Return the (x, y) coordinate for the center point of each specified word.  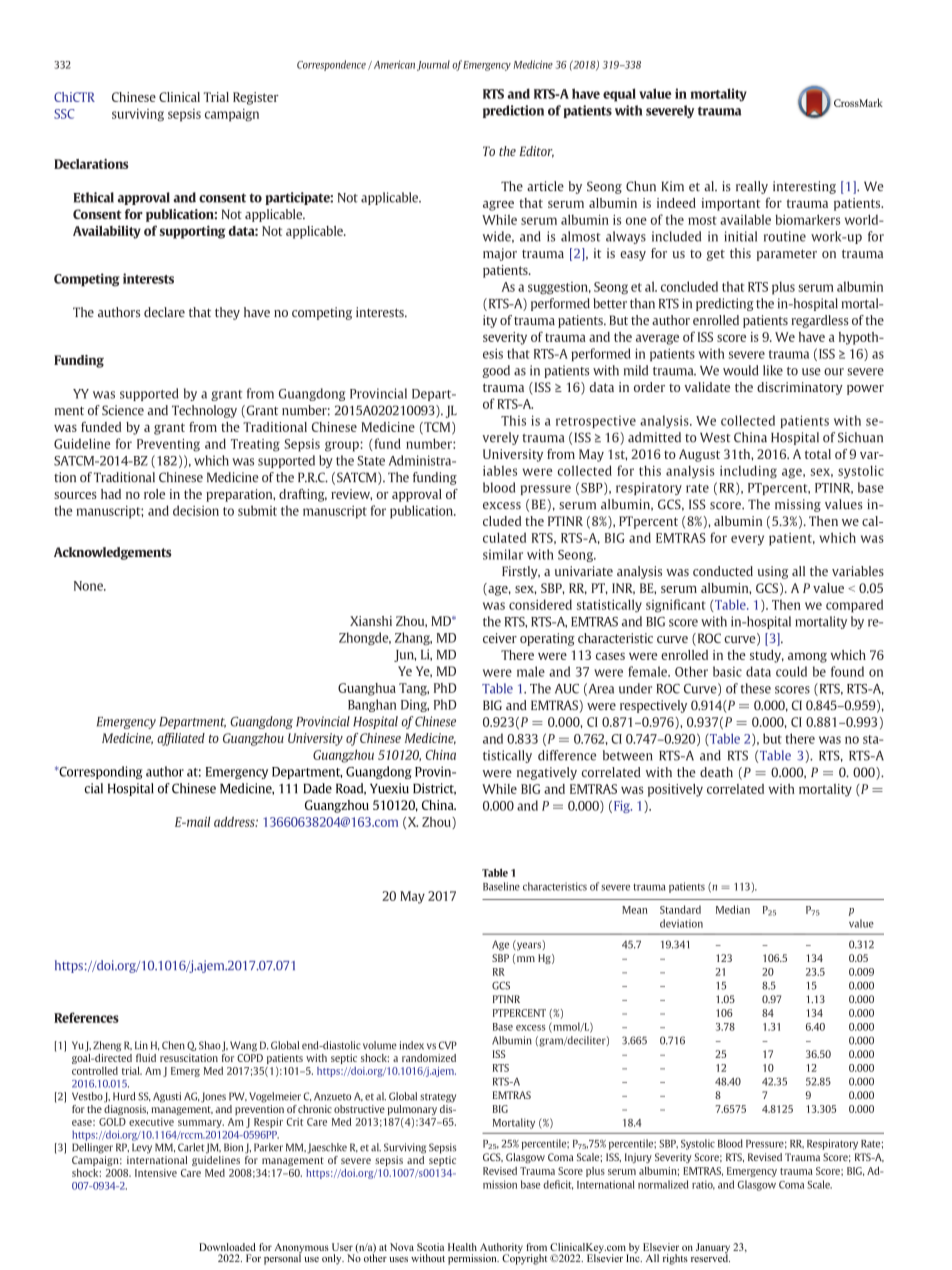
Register (256, 98)
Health (462, 1247)
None (89, 586)
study (767, 656)
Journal (433, 65)
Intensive (156, 1173)
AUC (567, 689)
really (752, 187)
